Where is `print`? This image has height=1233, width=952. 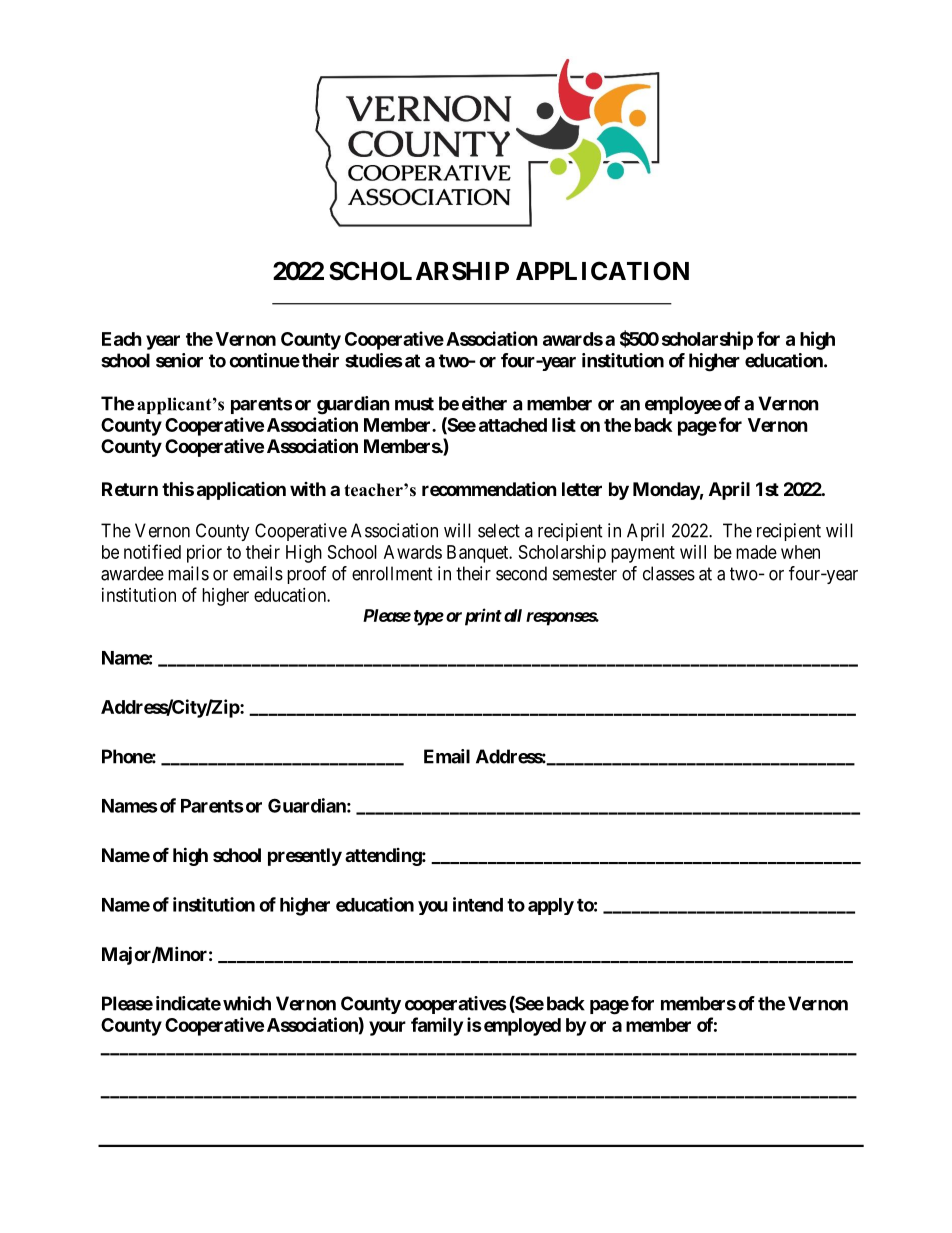
print is located at coordinates (483, 617).
